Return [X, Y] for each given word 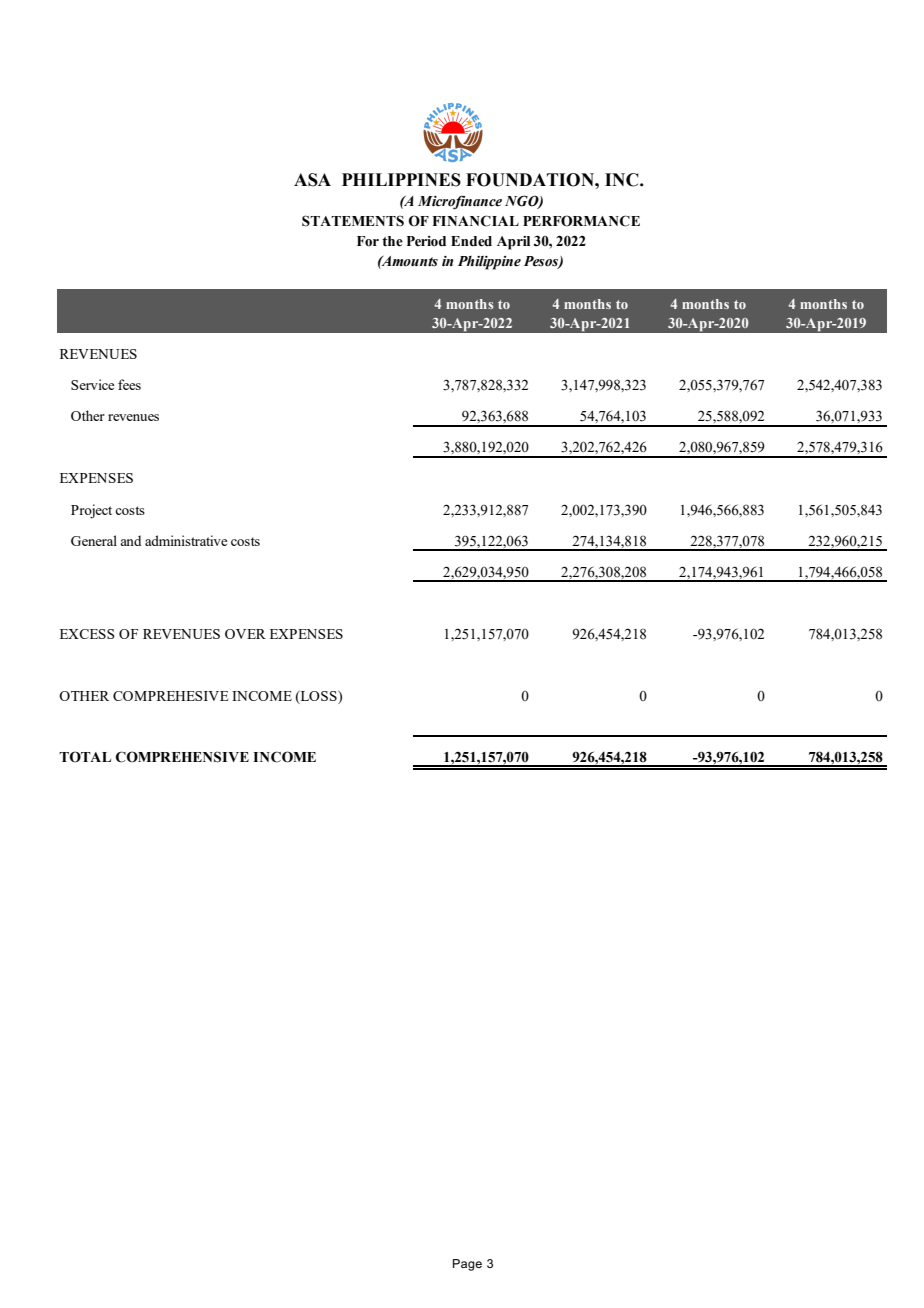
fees [129, 384]
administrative [186, 540]
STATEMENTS [353, 221]
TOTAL [85, 757]
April [513, 243]
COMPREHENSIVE [182, 757]
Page [467, 1265]
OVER [245, 634]
